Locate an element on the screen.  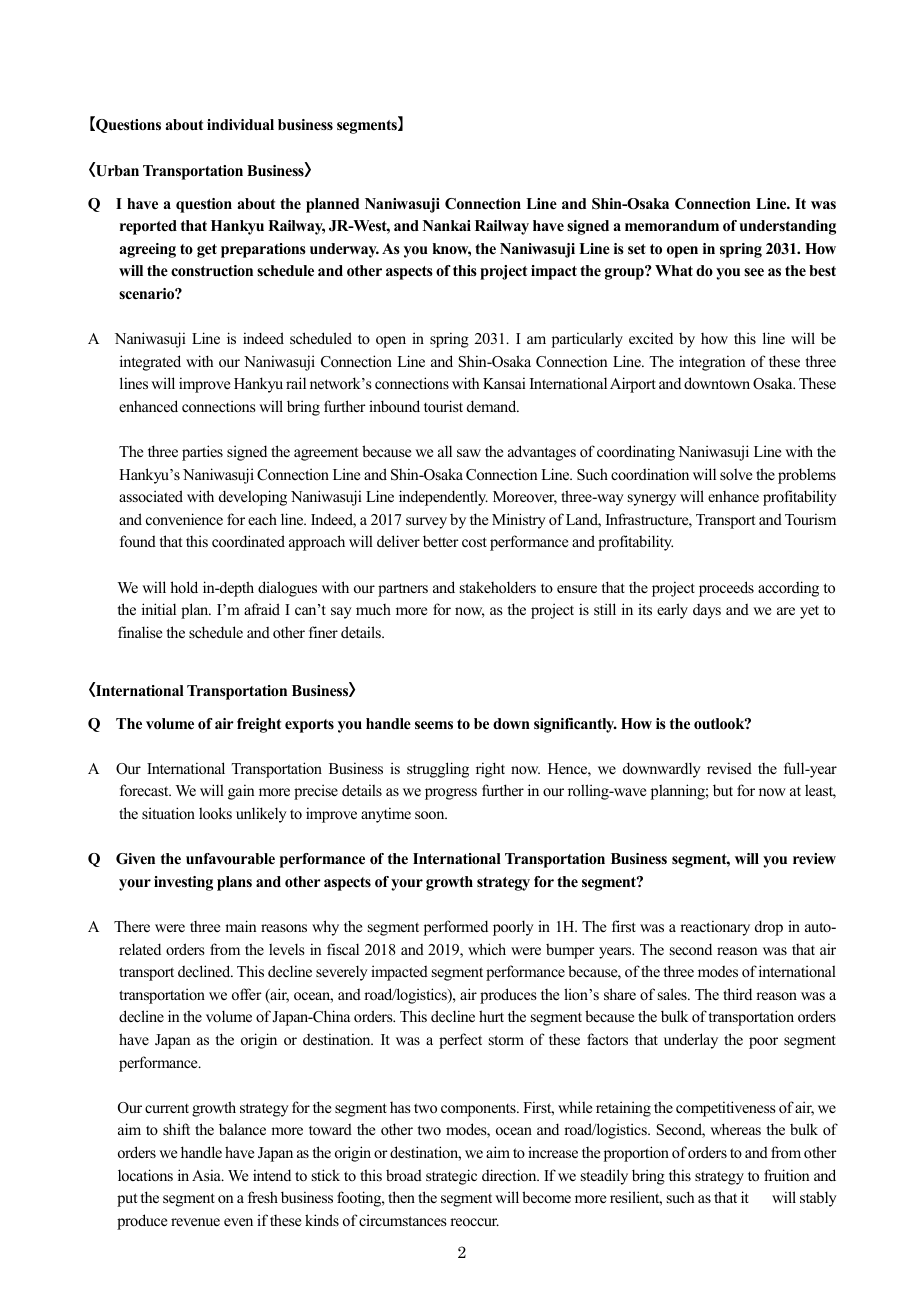
performed is located at coordinates (456, 928).
